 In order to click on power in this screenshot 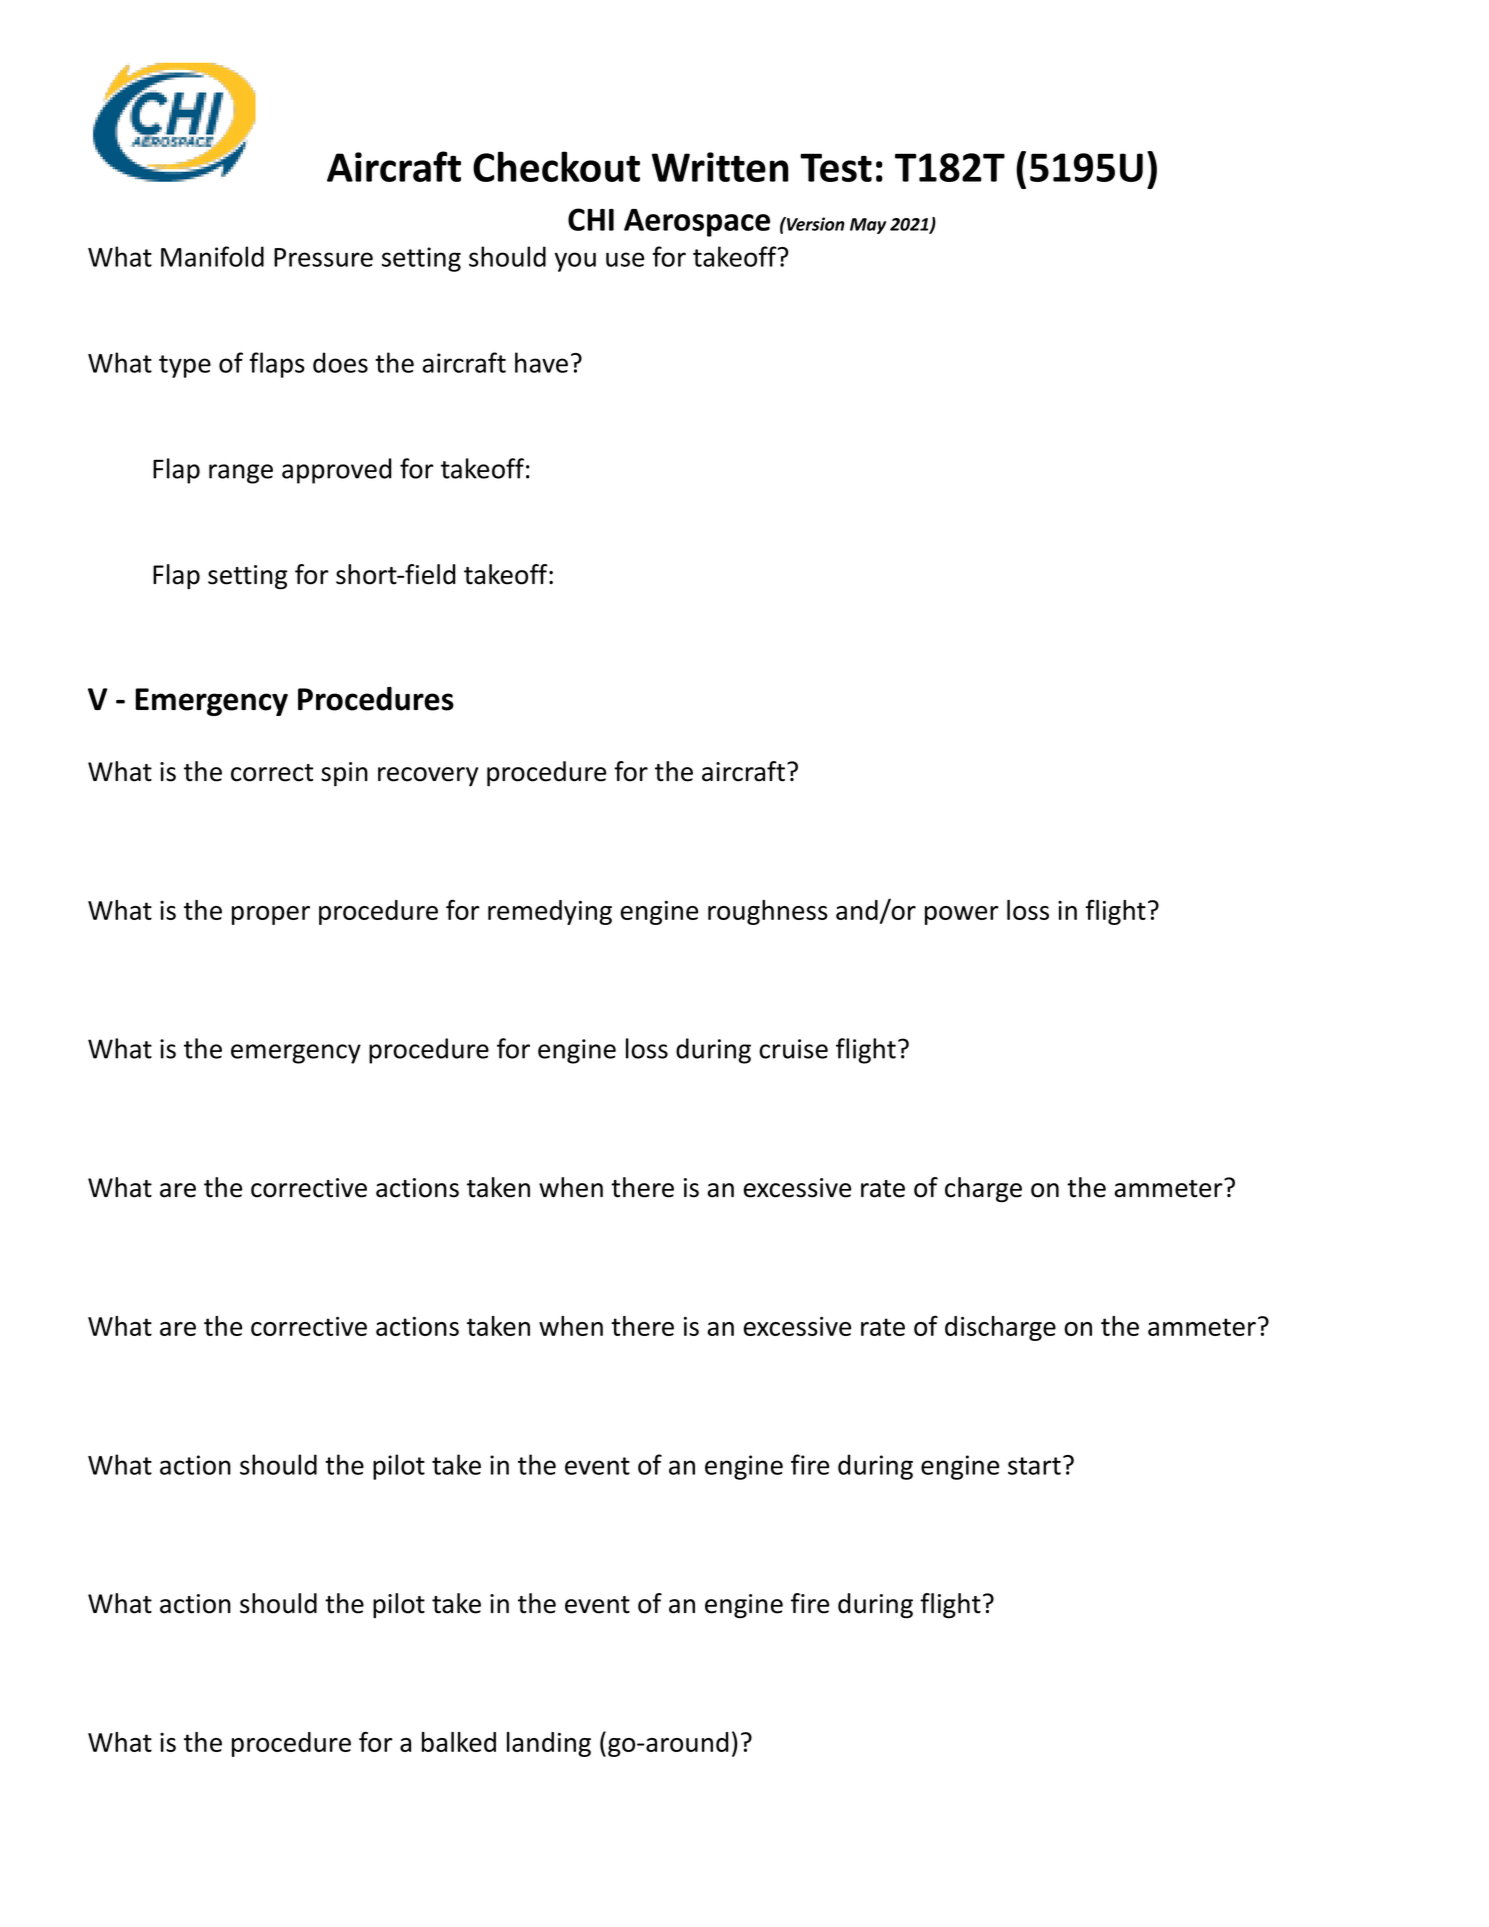, I will do `click(962, 915)`.
